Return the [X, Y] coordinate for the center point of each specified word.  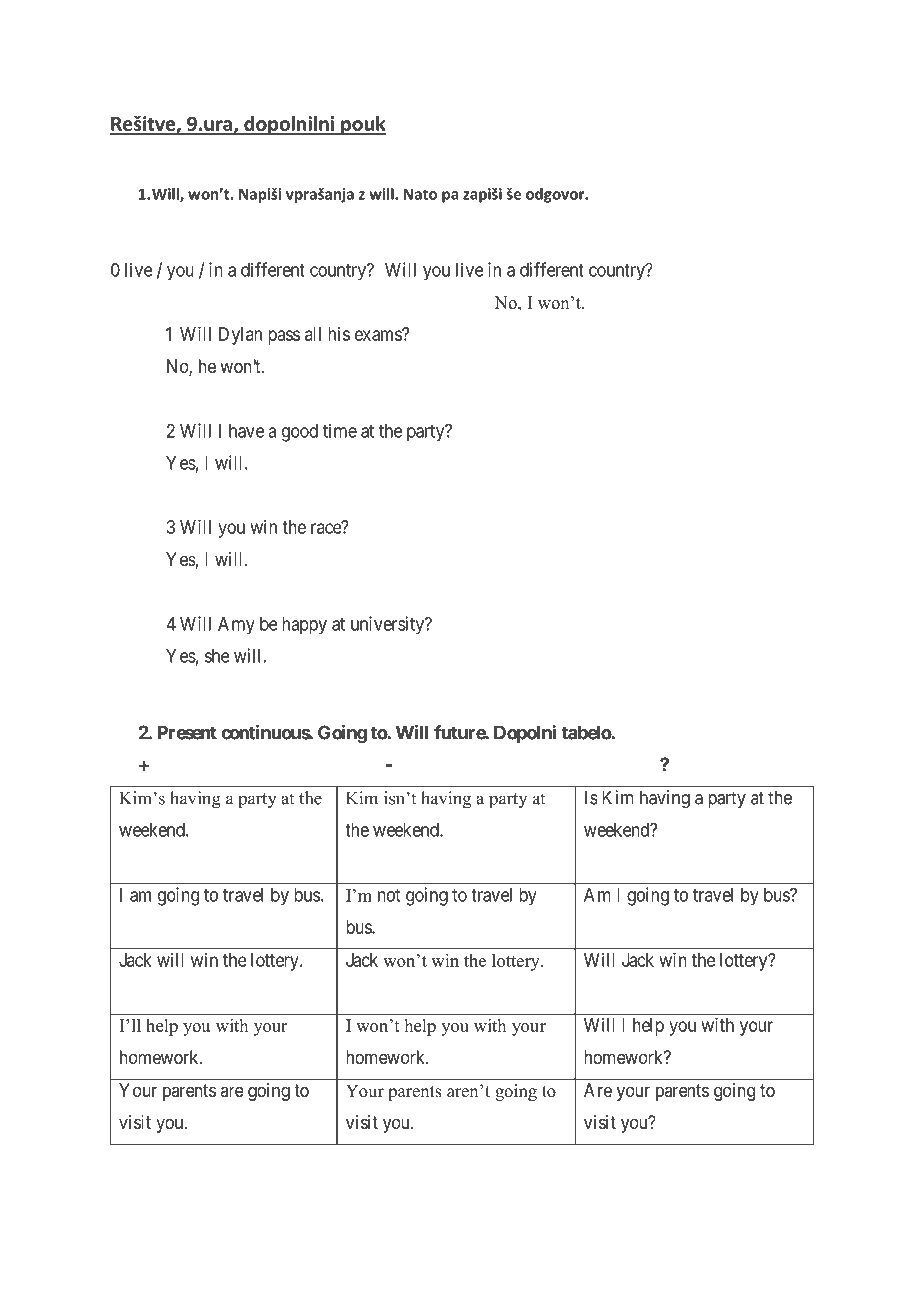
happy [304, 626]
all [313, 334]
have [246, 431]
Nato [420, 194]
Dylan [240, 336]
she [217, 656]
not [389, 895]
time [340, 430]
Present [187, 732]
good [300, 433]
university [389, 625]
